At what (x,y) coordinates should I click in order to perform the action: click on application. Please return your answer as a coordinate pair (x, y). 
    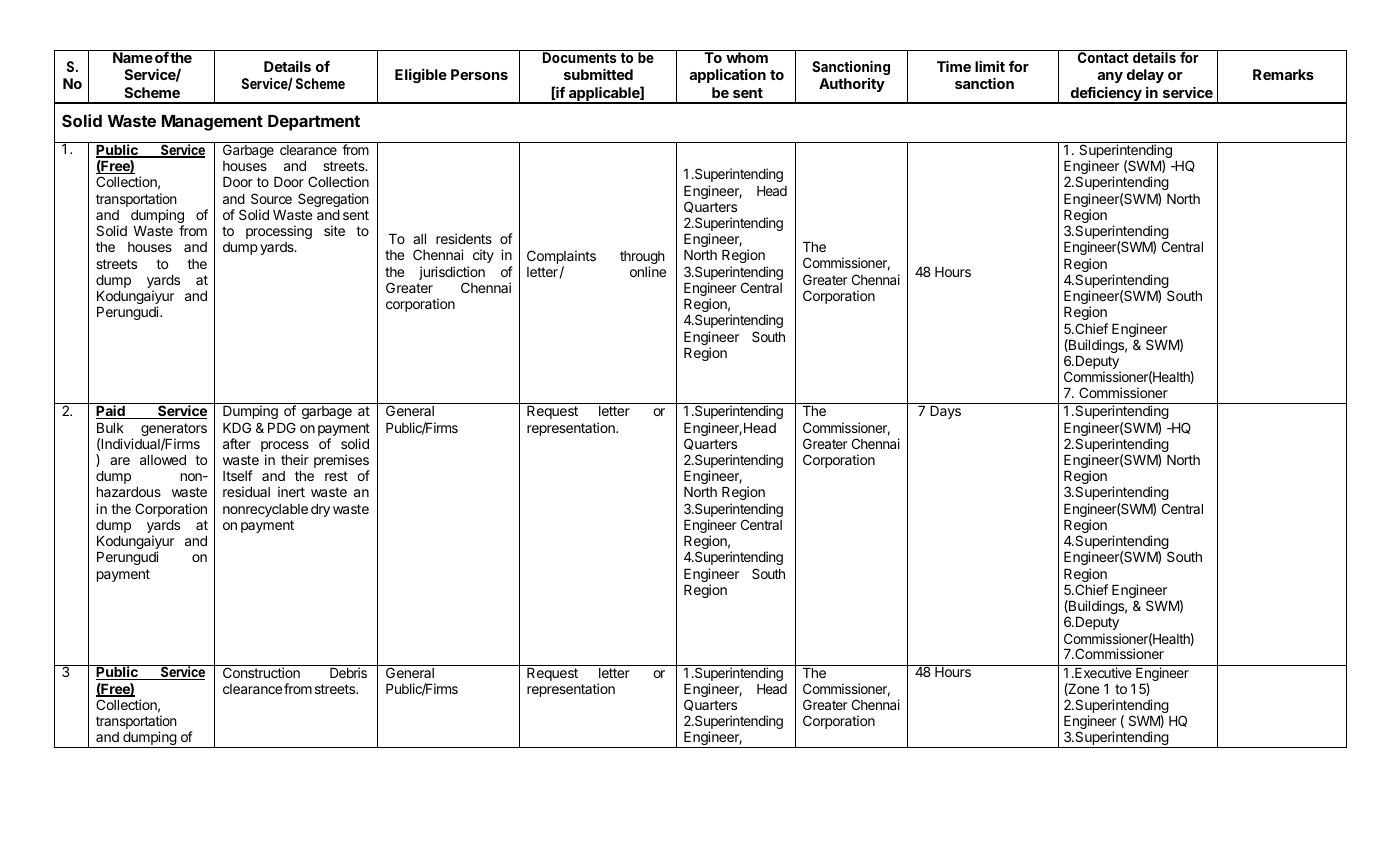
    Looking at the image, I should click on (727, 76).
